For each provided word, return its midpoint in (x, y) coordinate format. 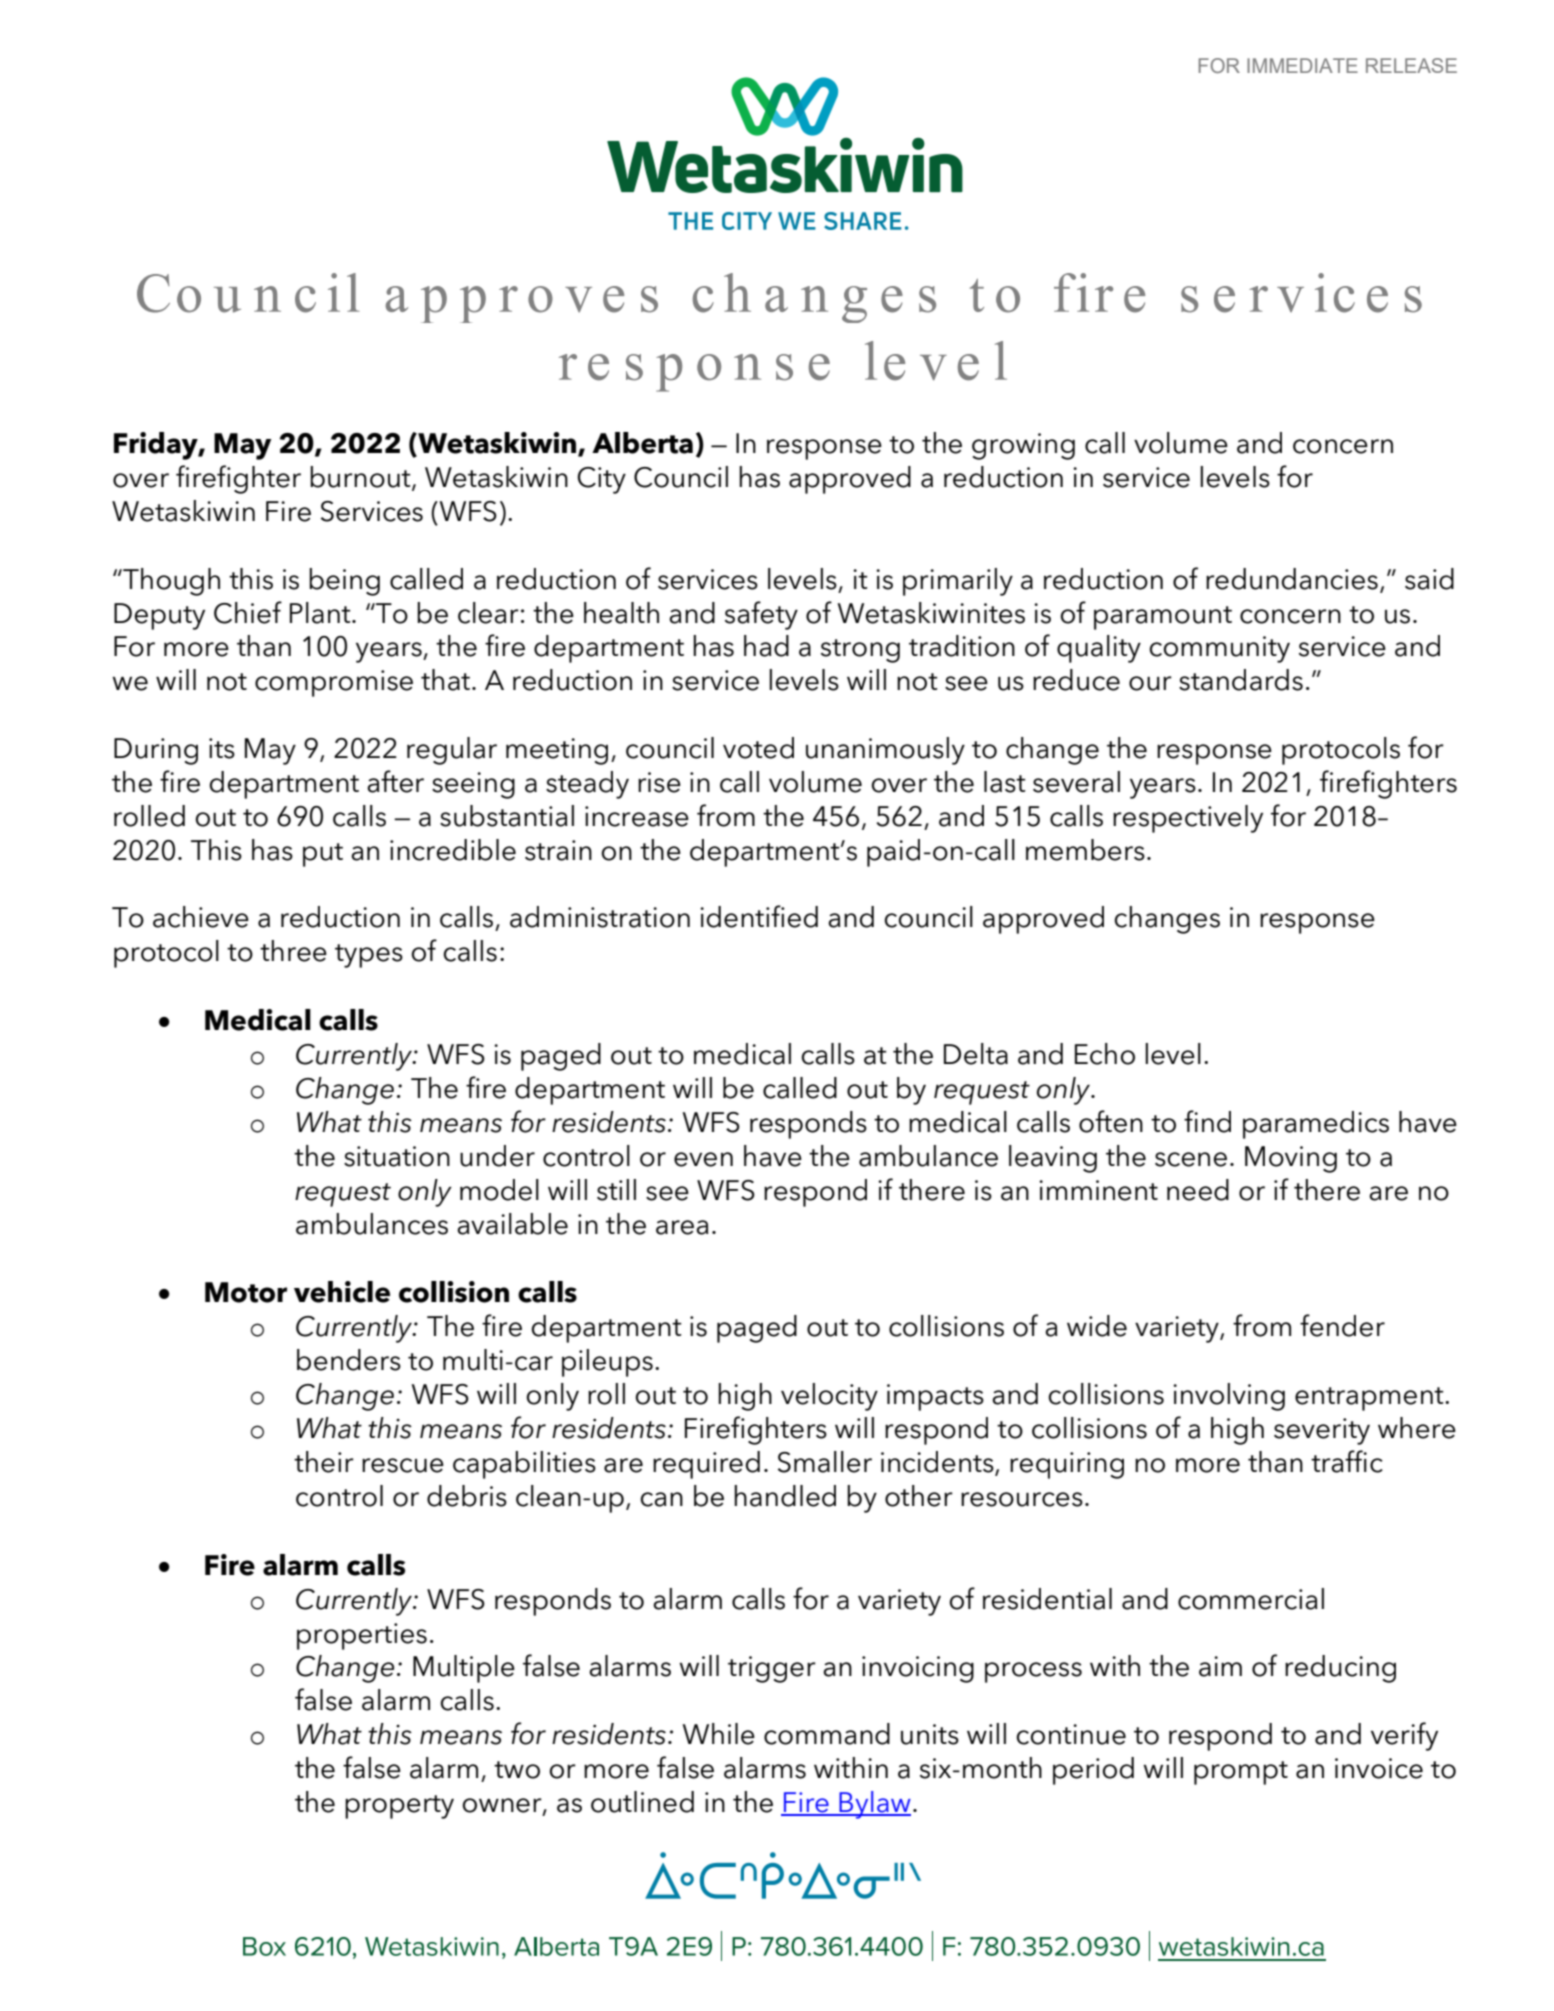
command (827, 1734)
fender (1342, 1325)
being (344, 582)
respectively (1188, 819)
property (399, 1807)
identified (759, 916)
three (293, 951)
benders (349, 1360)
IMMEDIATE (1302, 65)
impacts (935, 1397)
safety (761, 615)
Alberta (642, 443)
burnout (361, 478)
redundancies (1292, 579)
